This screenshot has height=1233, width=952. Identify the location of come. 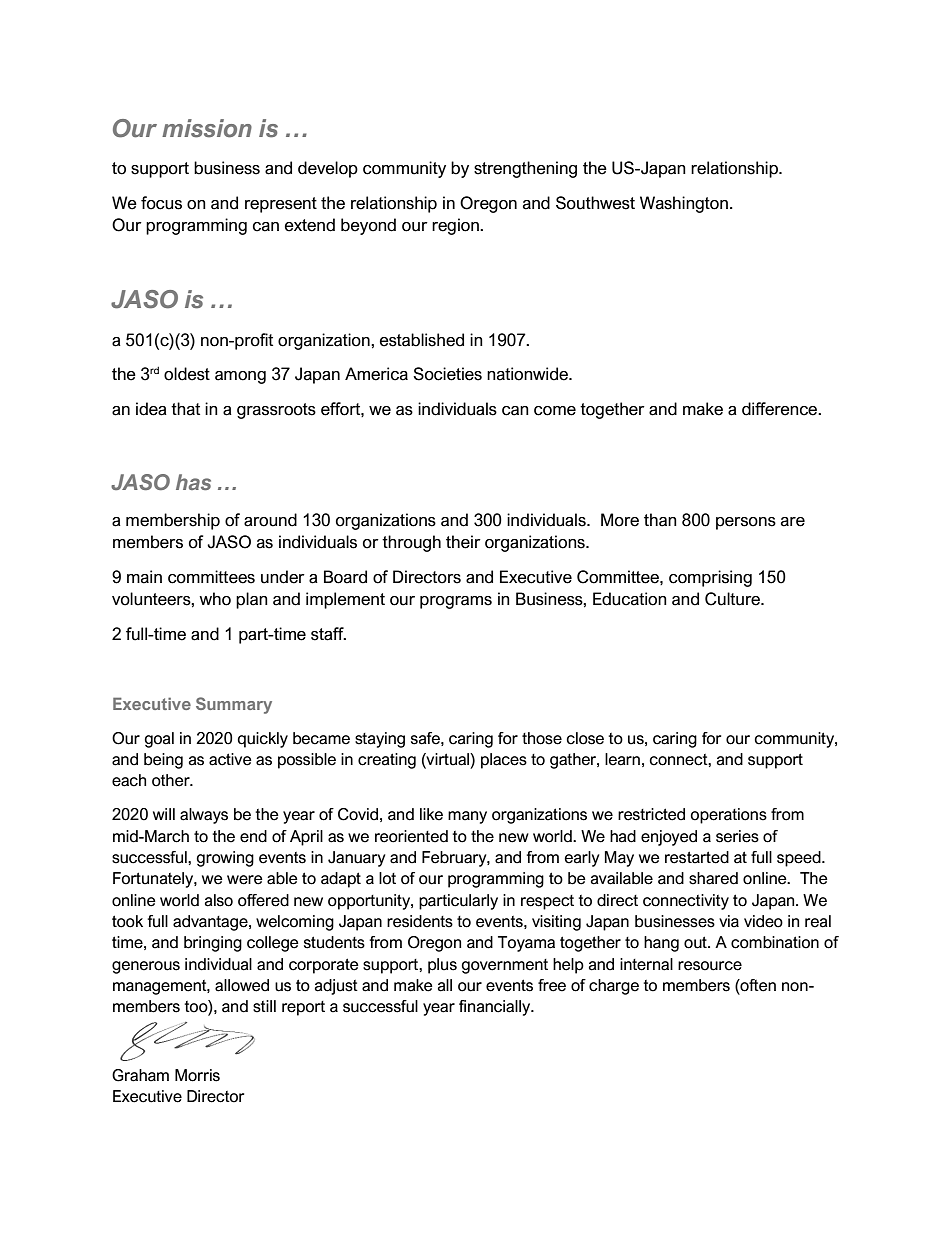
(555, 411).
